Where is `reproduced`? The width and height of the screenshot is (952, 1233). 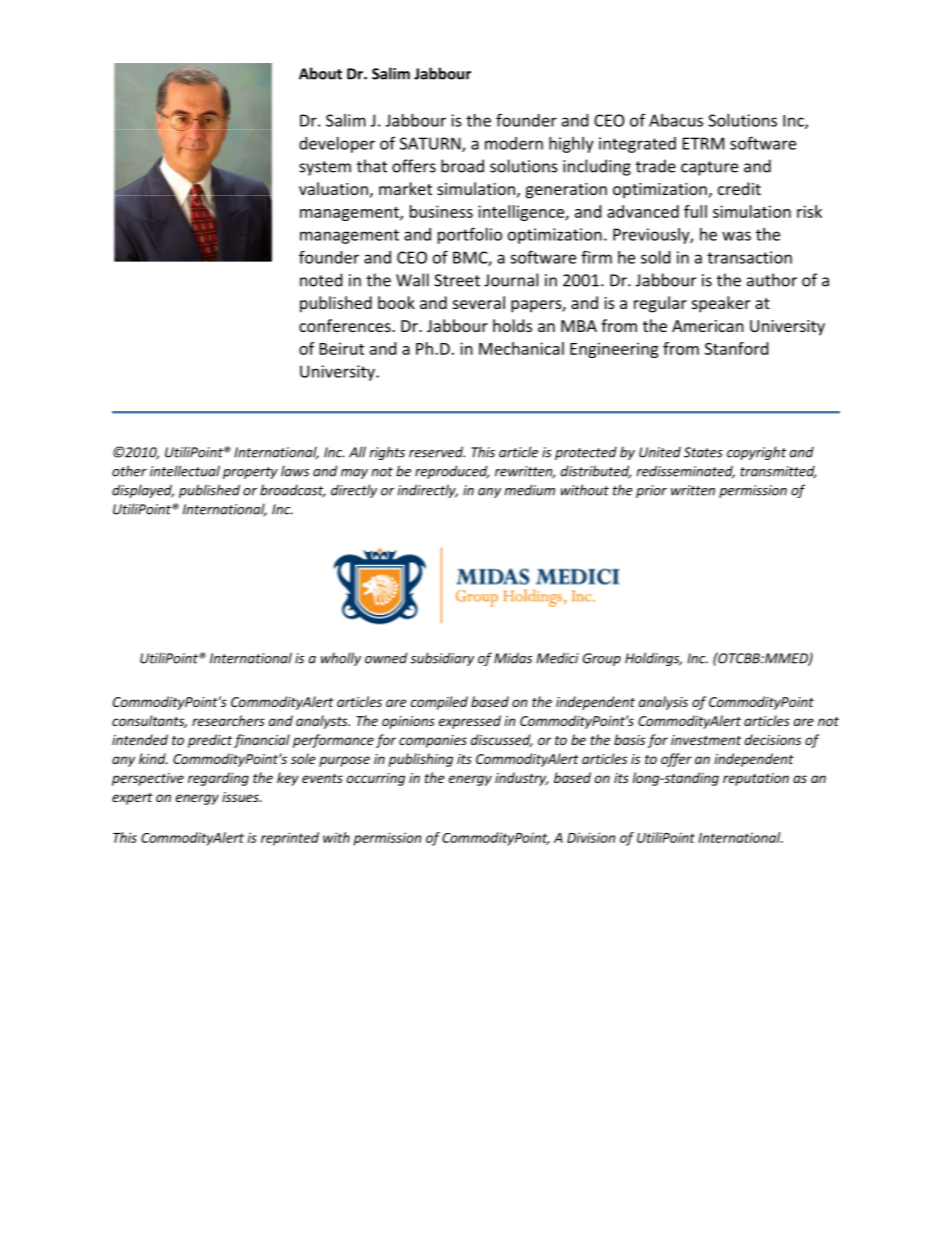 reproduced is located at coordinates (452, 472).
